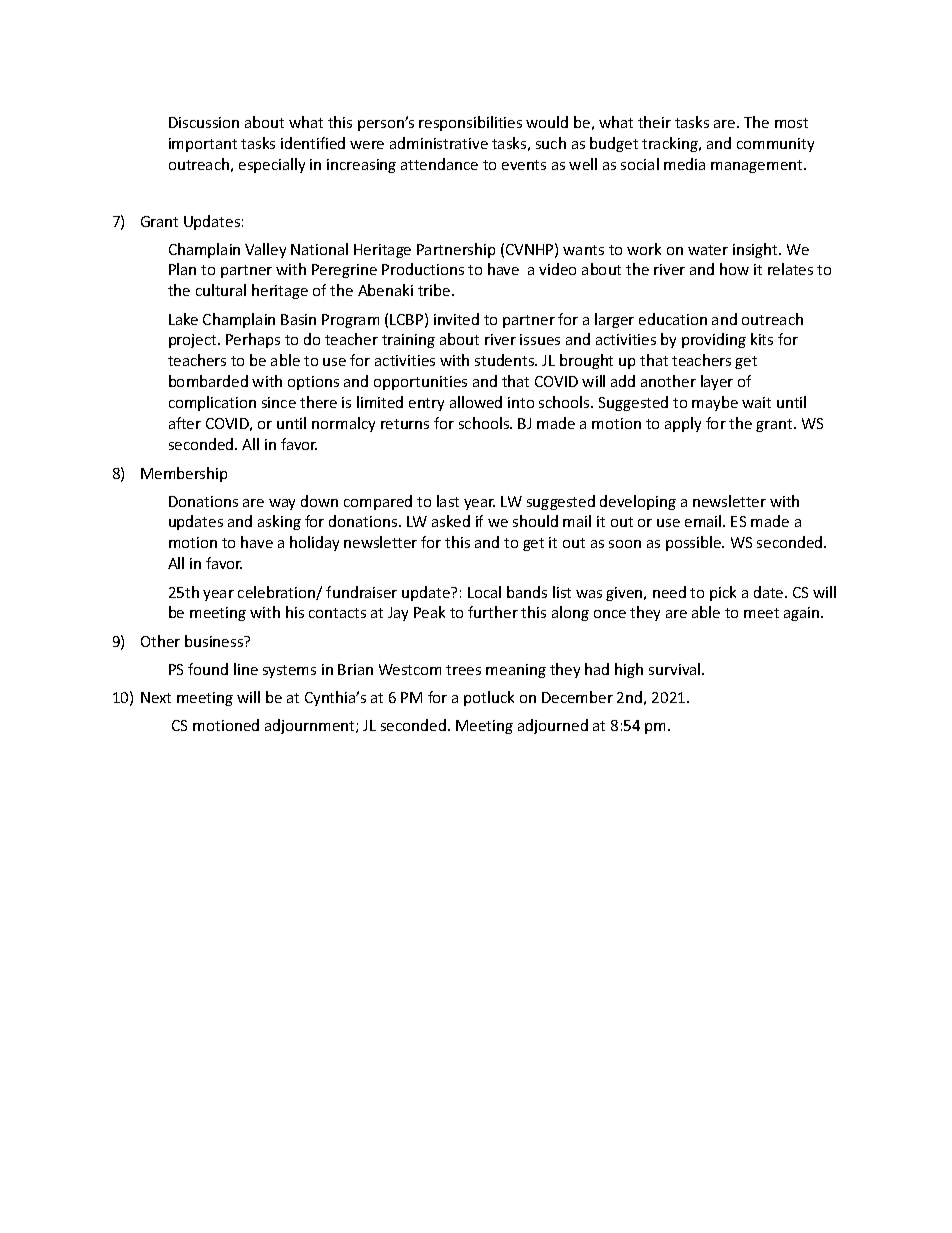  Describe the element at coordinates (476, 402) in the screenshot. I see `allowed` at that location.
